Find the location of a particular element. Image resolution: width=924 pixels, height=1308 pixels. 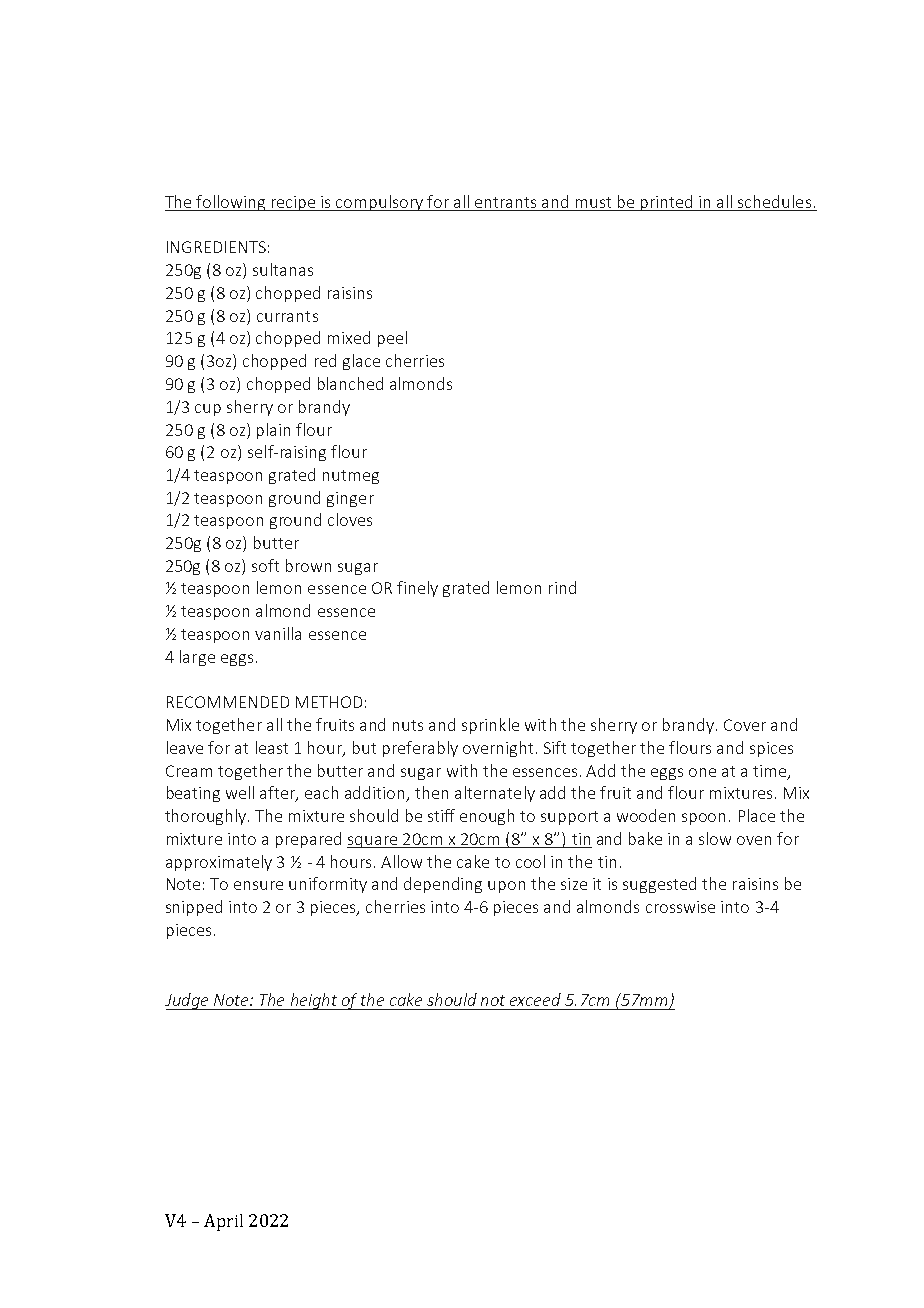

entrants is located at coordinates (505, 202).
